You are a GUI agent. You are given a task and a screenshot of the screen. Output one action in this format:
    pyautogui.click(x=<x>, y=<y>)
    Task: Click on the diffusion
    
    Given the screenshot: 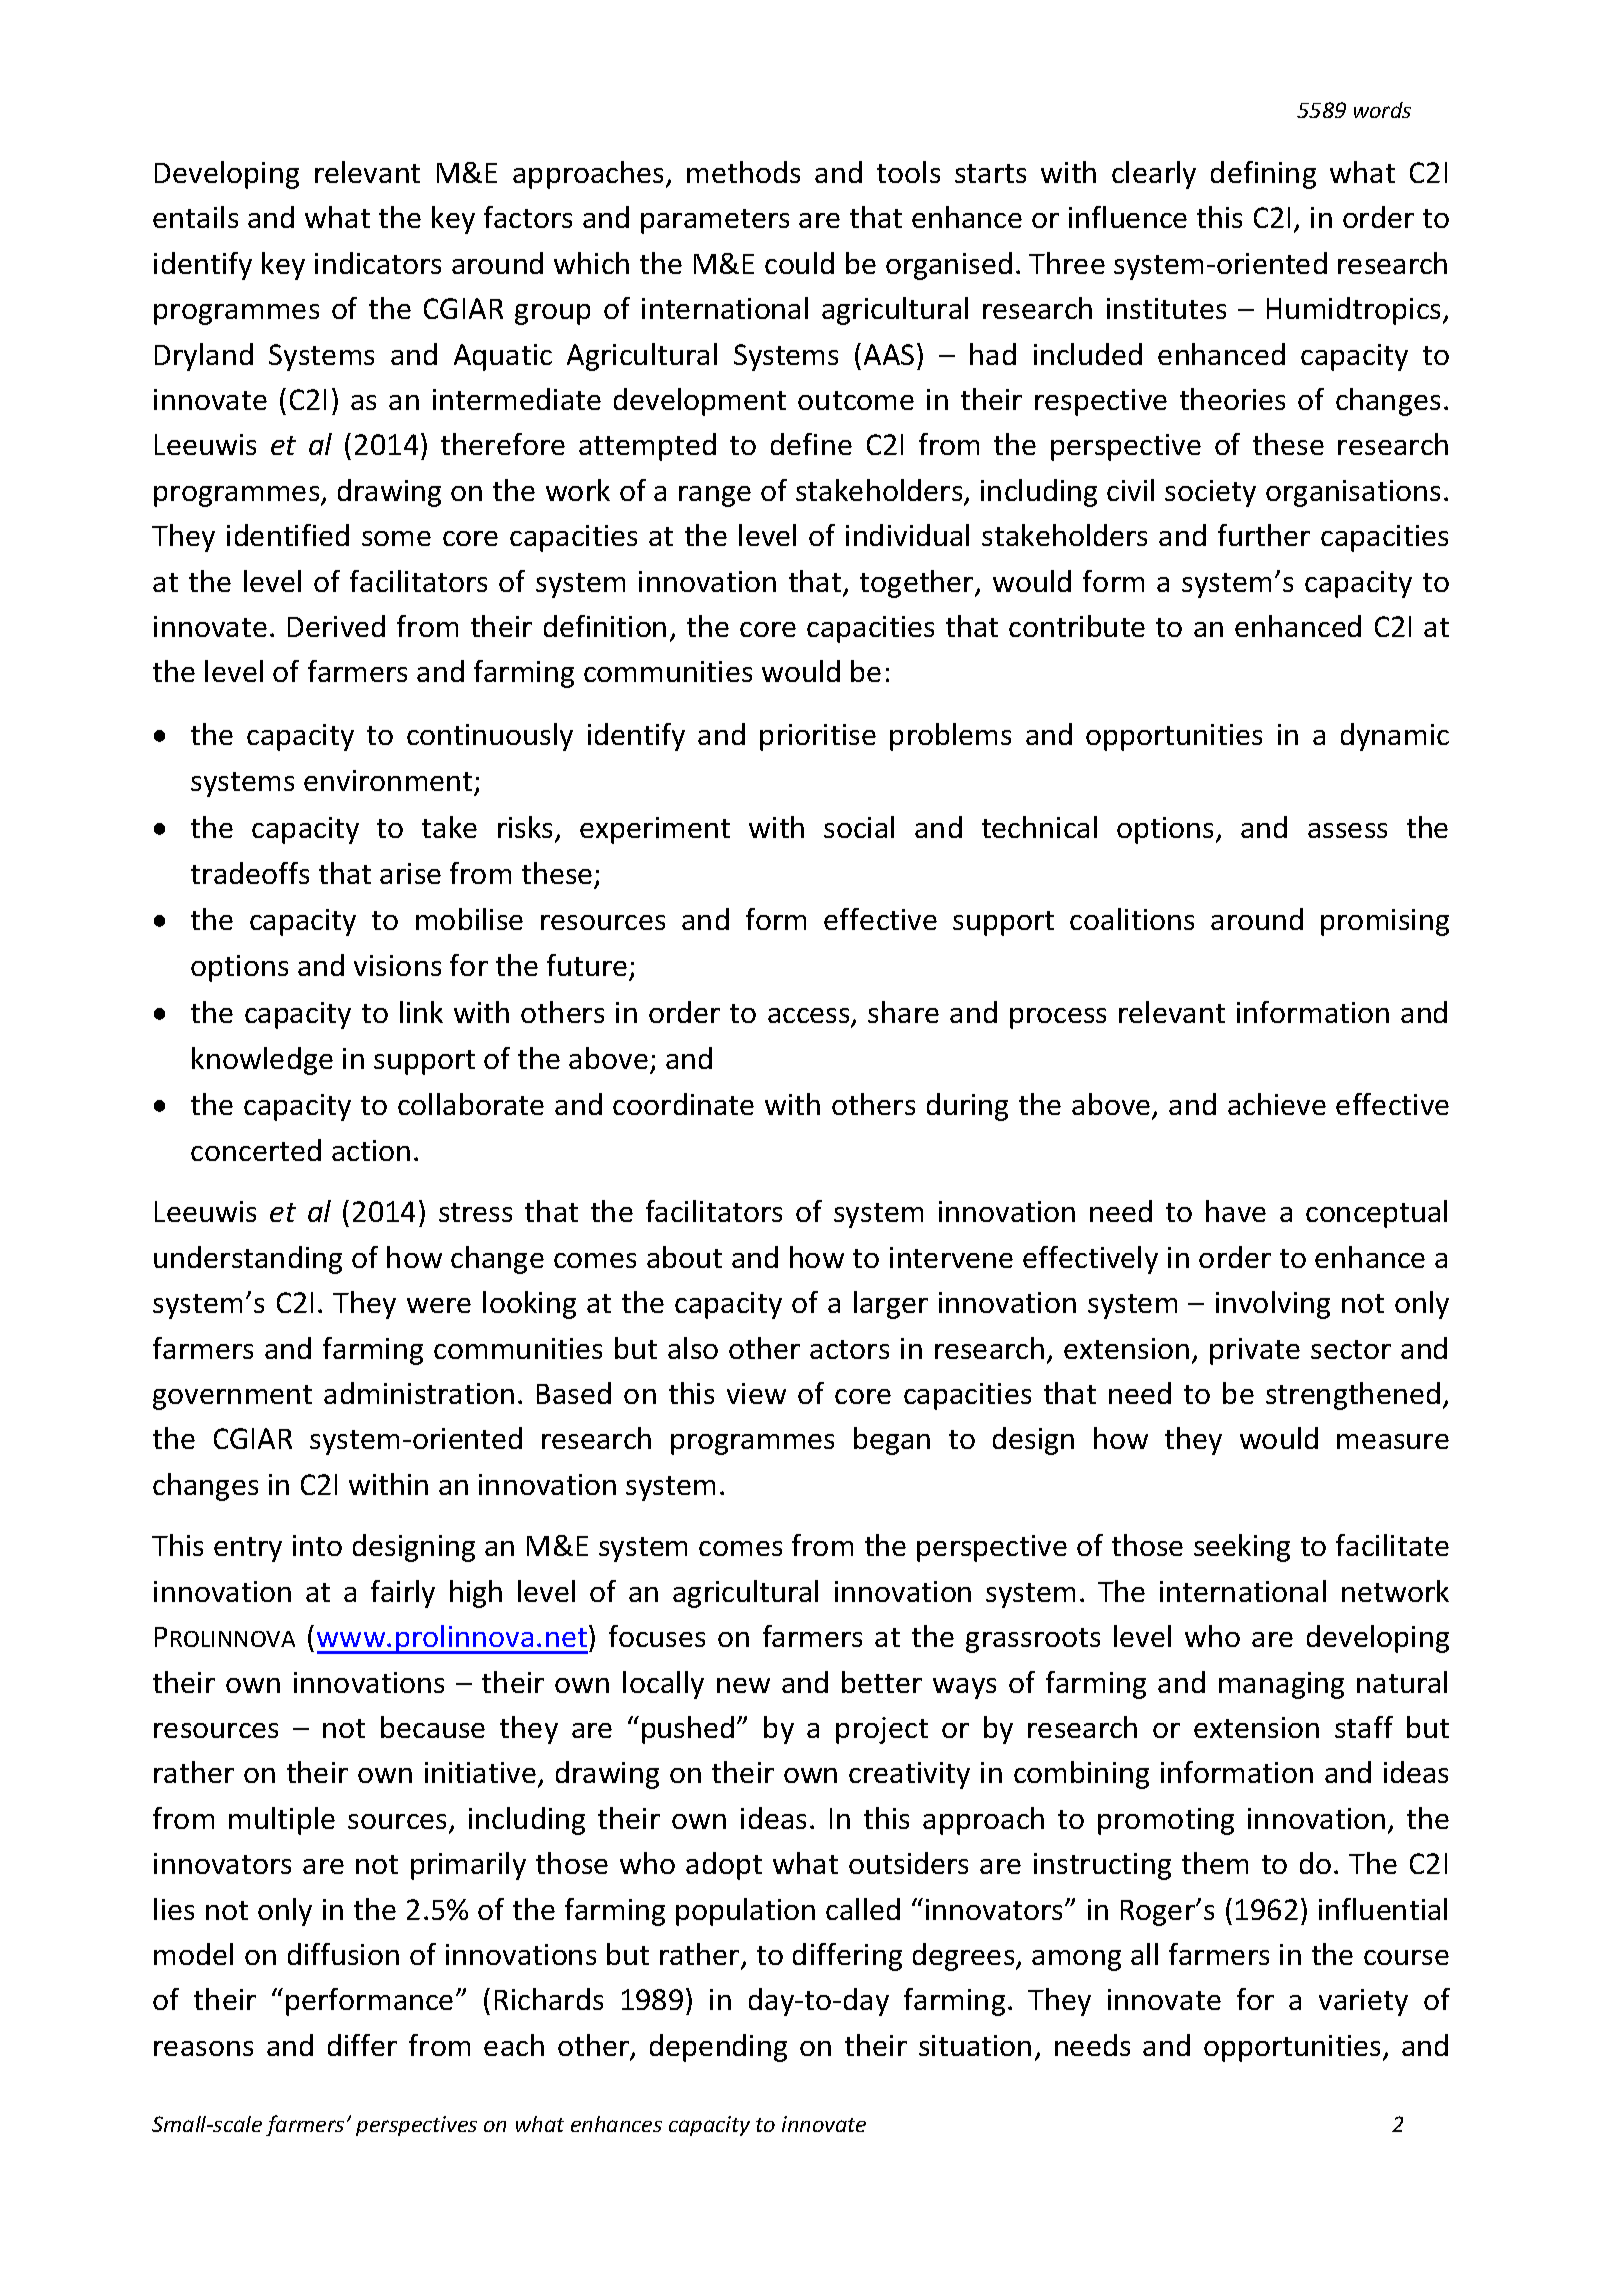 What is the action you would take?
    pyautogui.click(x=343, y=1954)
